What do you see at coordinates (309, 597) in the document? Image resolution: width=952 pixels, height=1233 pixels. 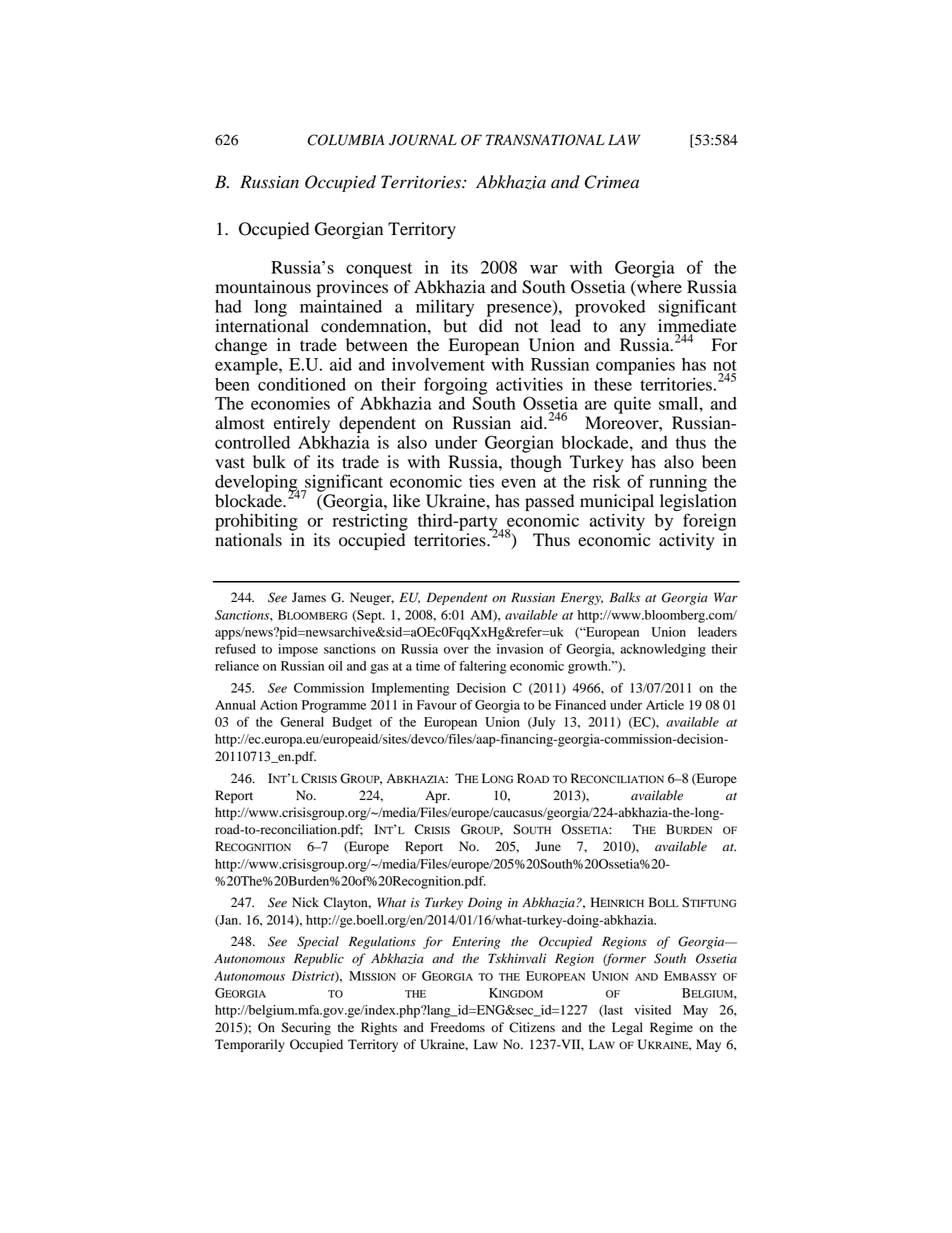 I see `James` at bounding box center [309, 597].
